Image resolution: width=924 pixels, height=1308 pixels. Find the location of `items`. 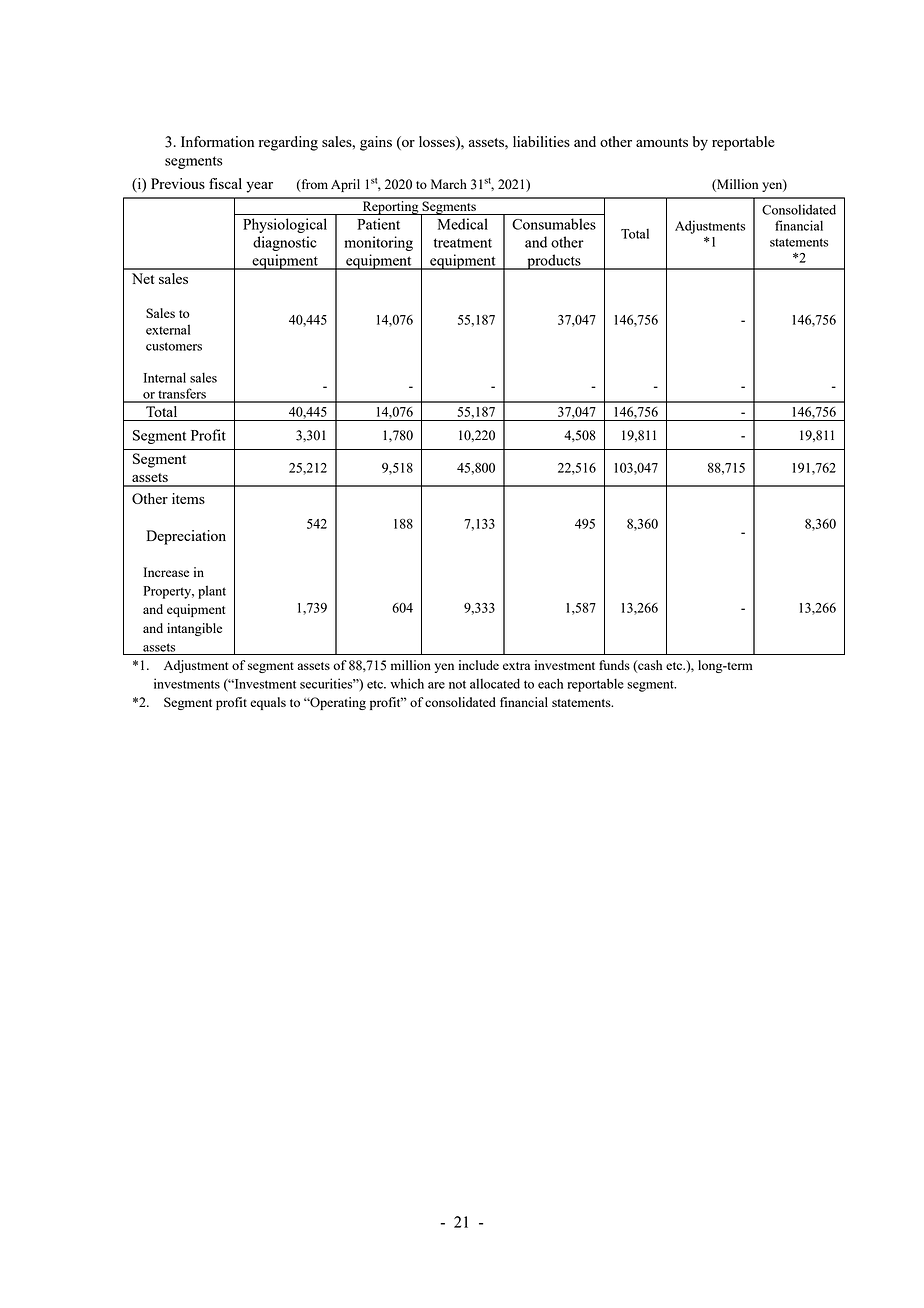

items is located at coordinates (188, 498).
